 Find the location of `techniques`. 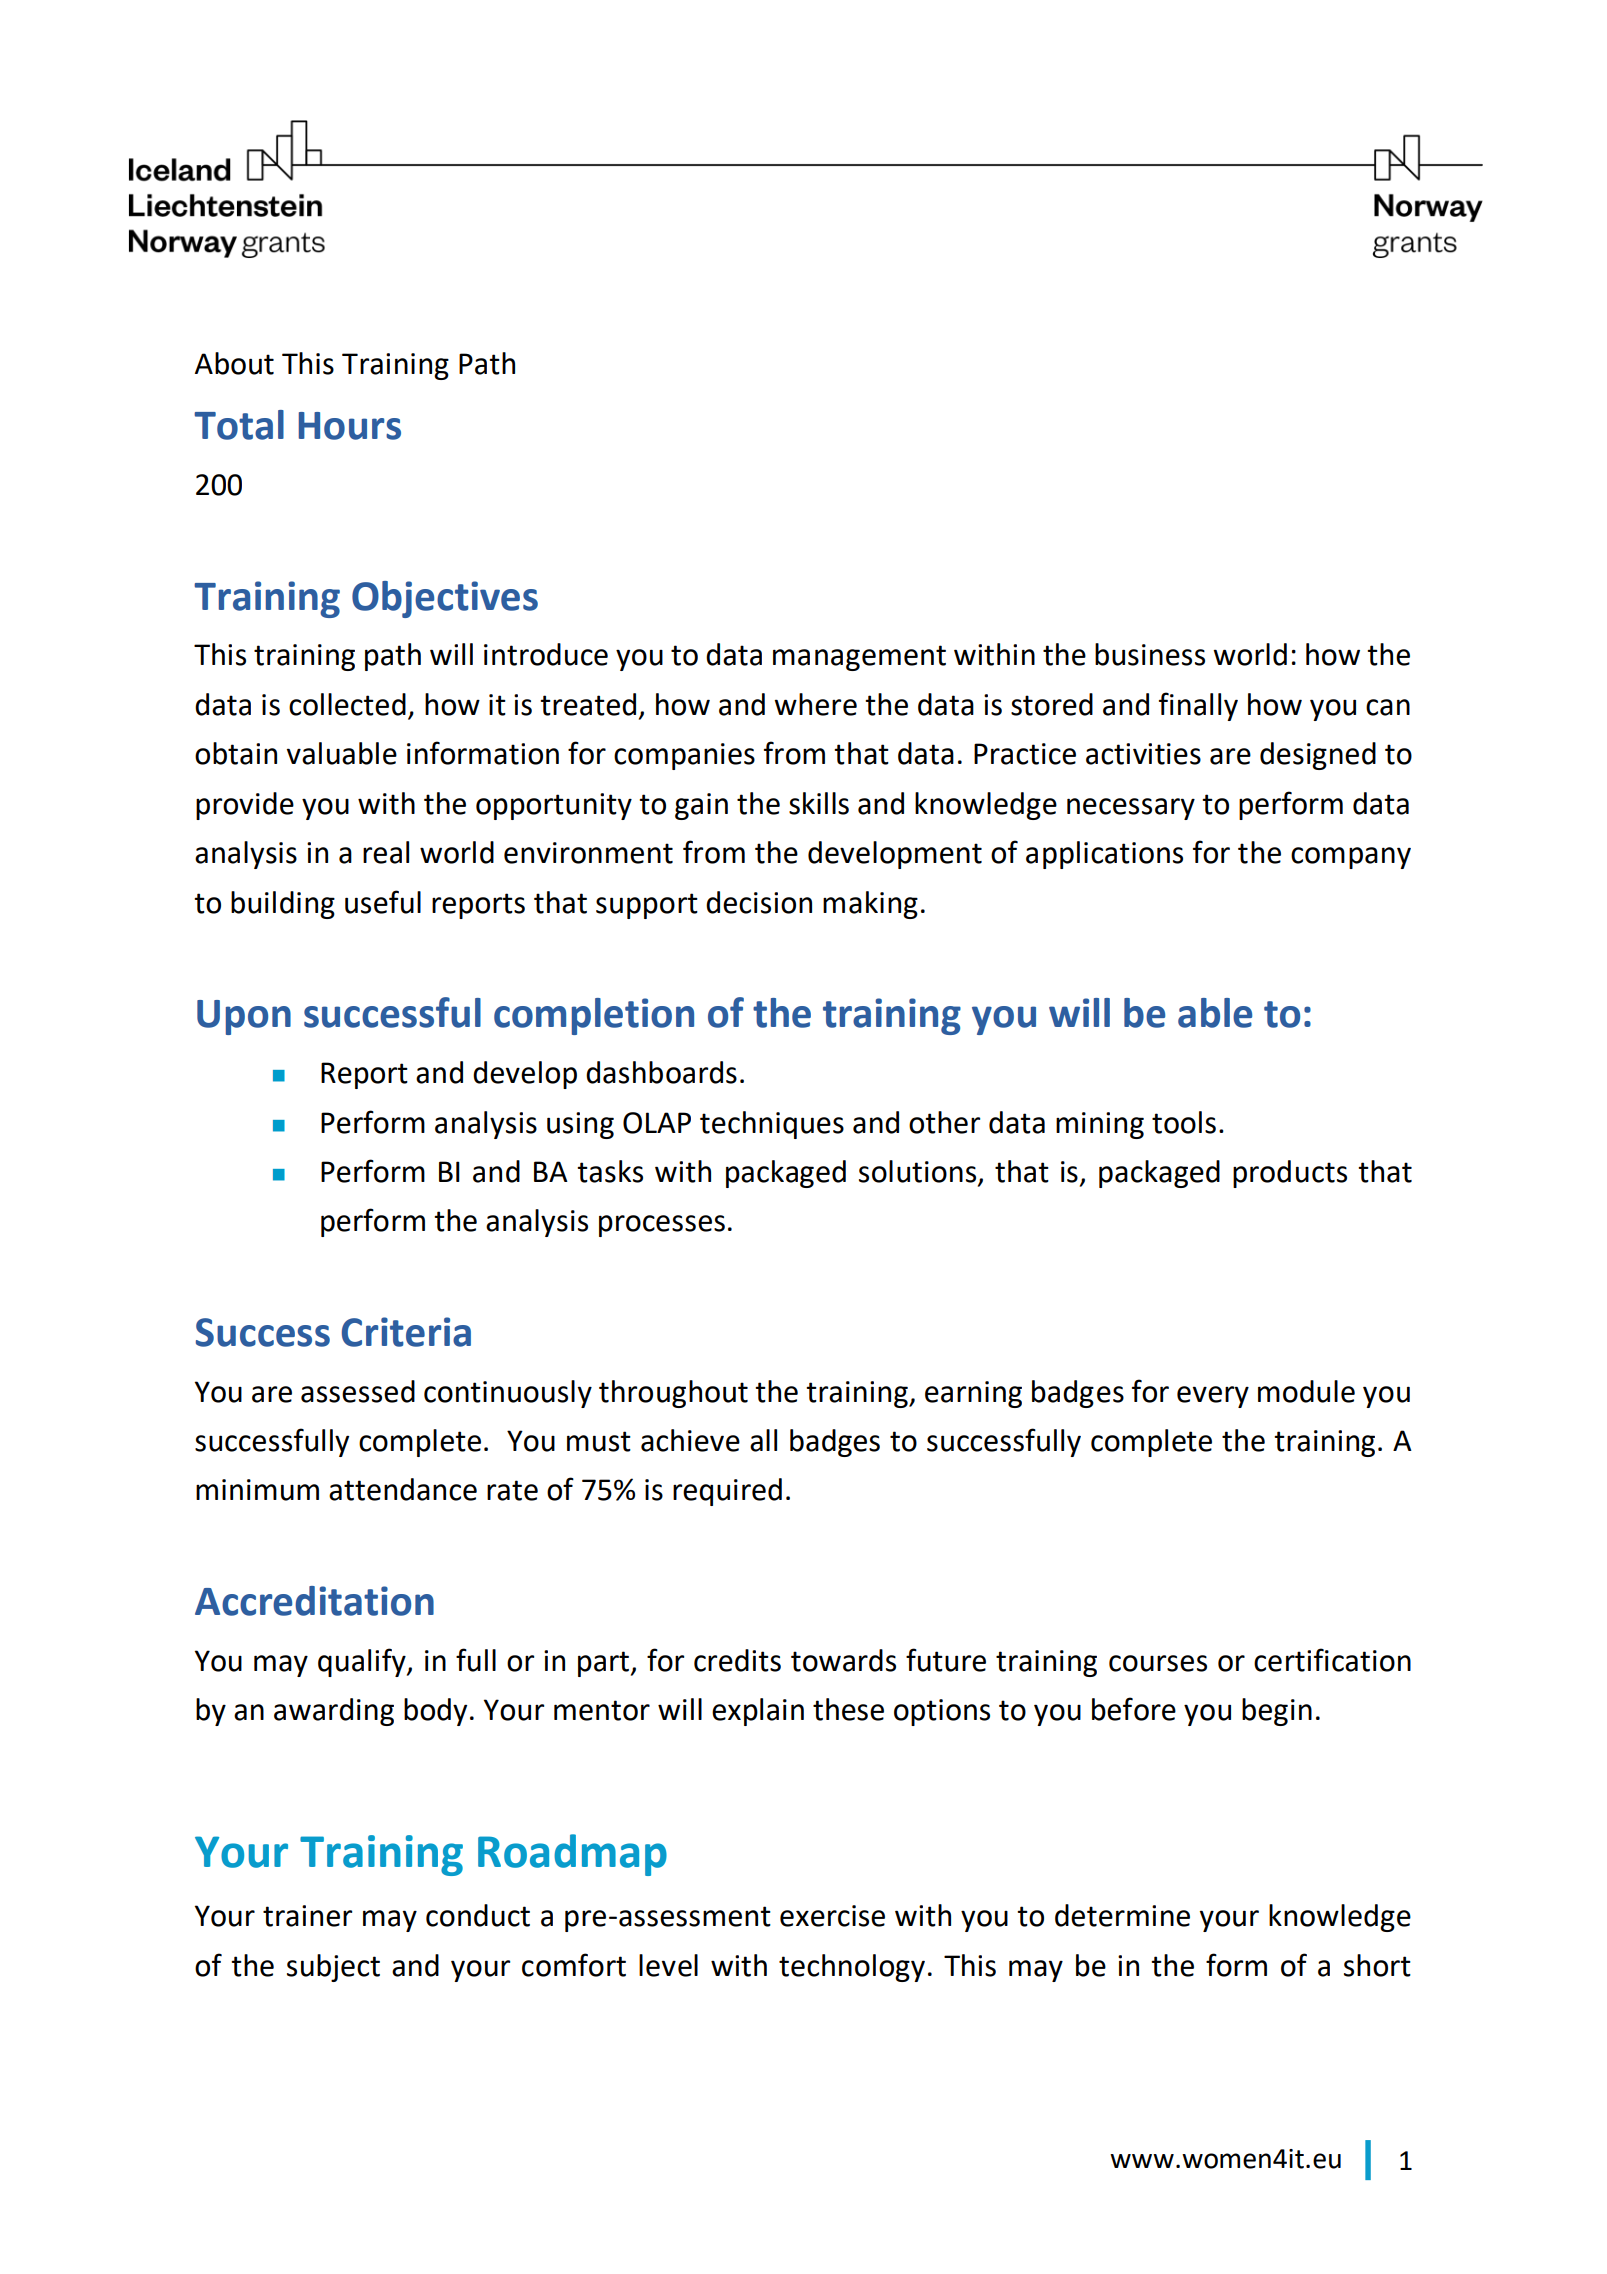

techniques is located at coordinates (772, 1125).
